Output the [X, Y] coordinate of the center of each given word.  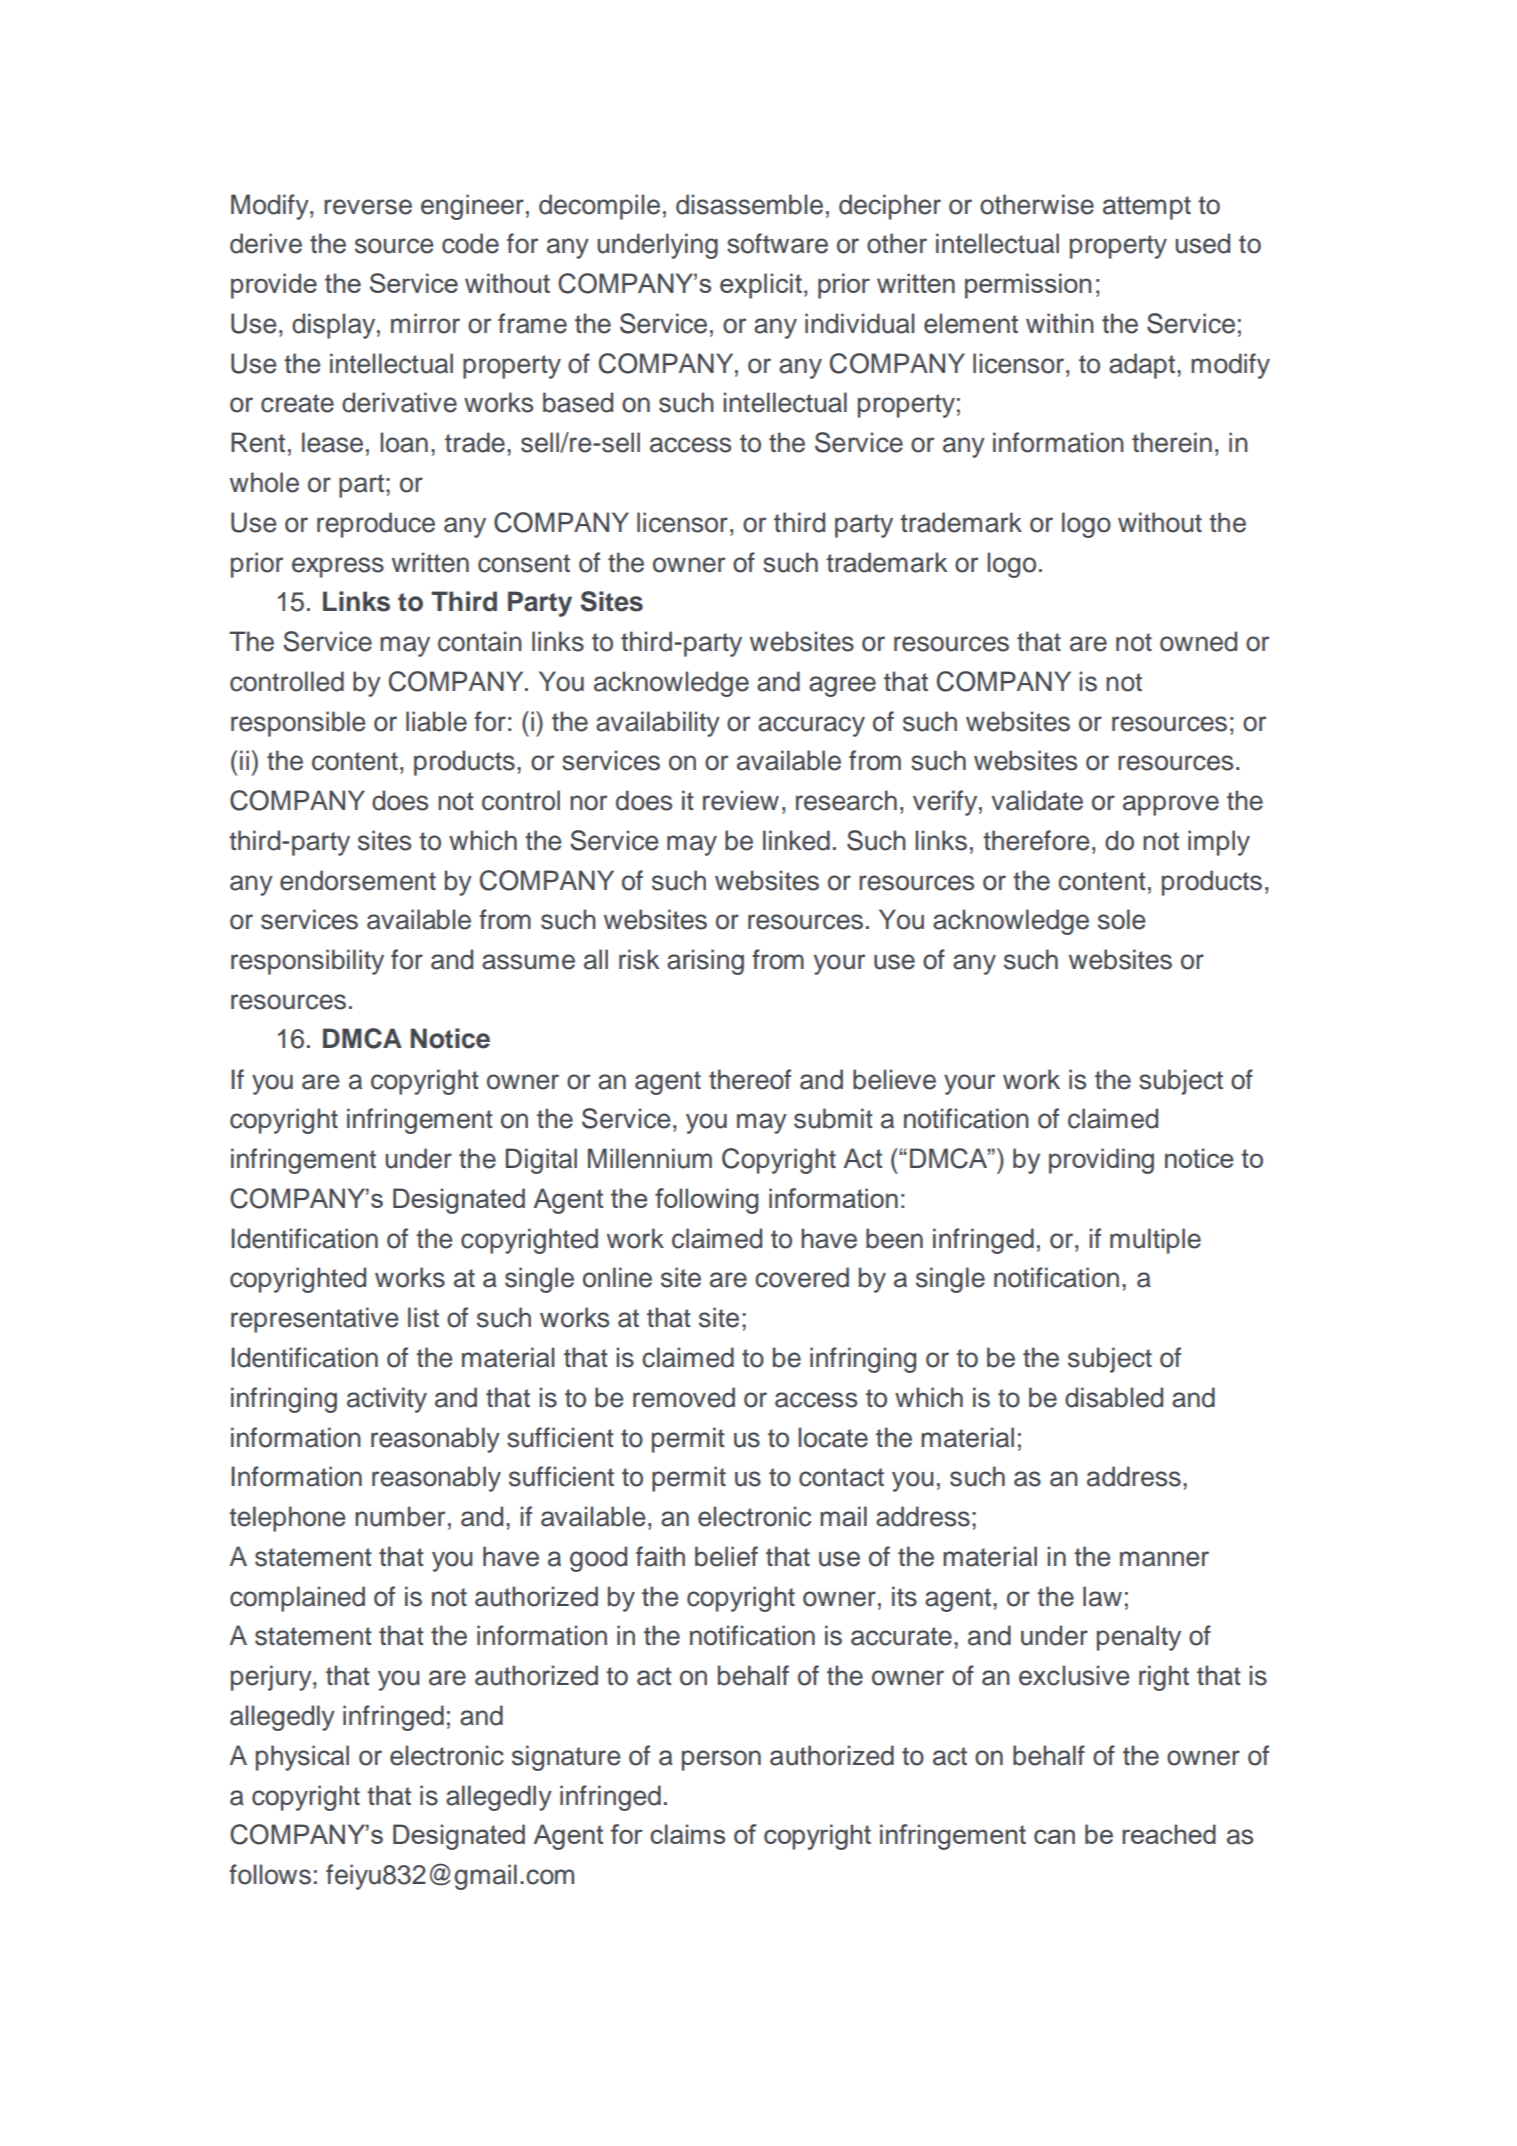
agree [842, 686]
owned [1198, 641]
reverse [368, 207]
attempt [1147, 208]
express [338, 567]
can [1054, 1836]
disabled [1114, 1397]
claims [687, 1834]
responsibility [307, 962]
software [777, 243]
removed [684, 1397]
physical [302, 1758]
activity [387, 1400]
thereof [750, 1079]
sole [1122, 919]
